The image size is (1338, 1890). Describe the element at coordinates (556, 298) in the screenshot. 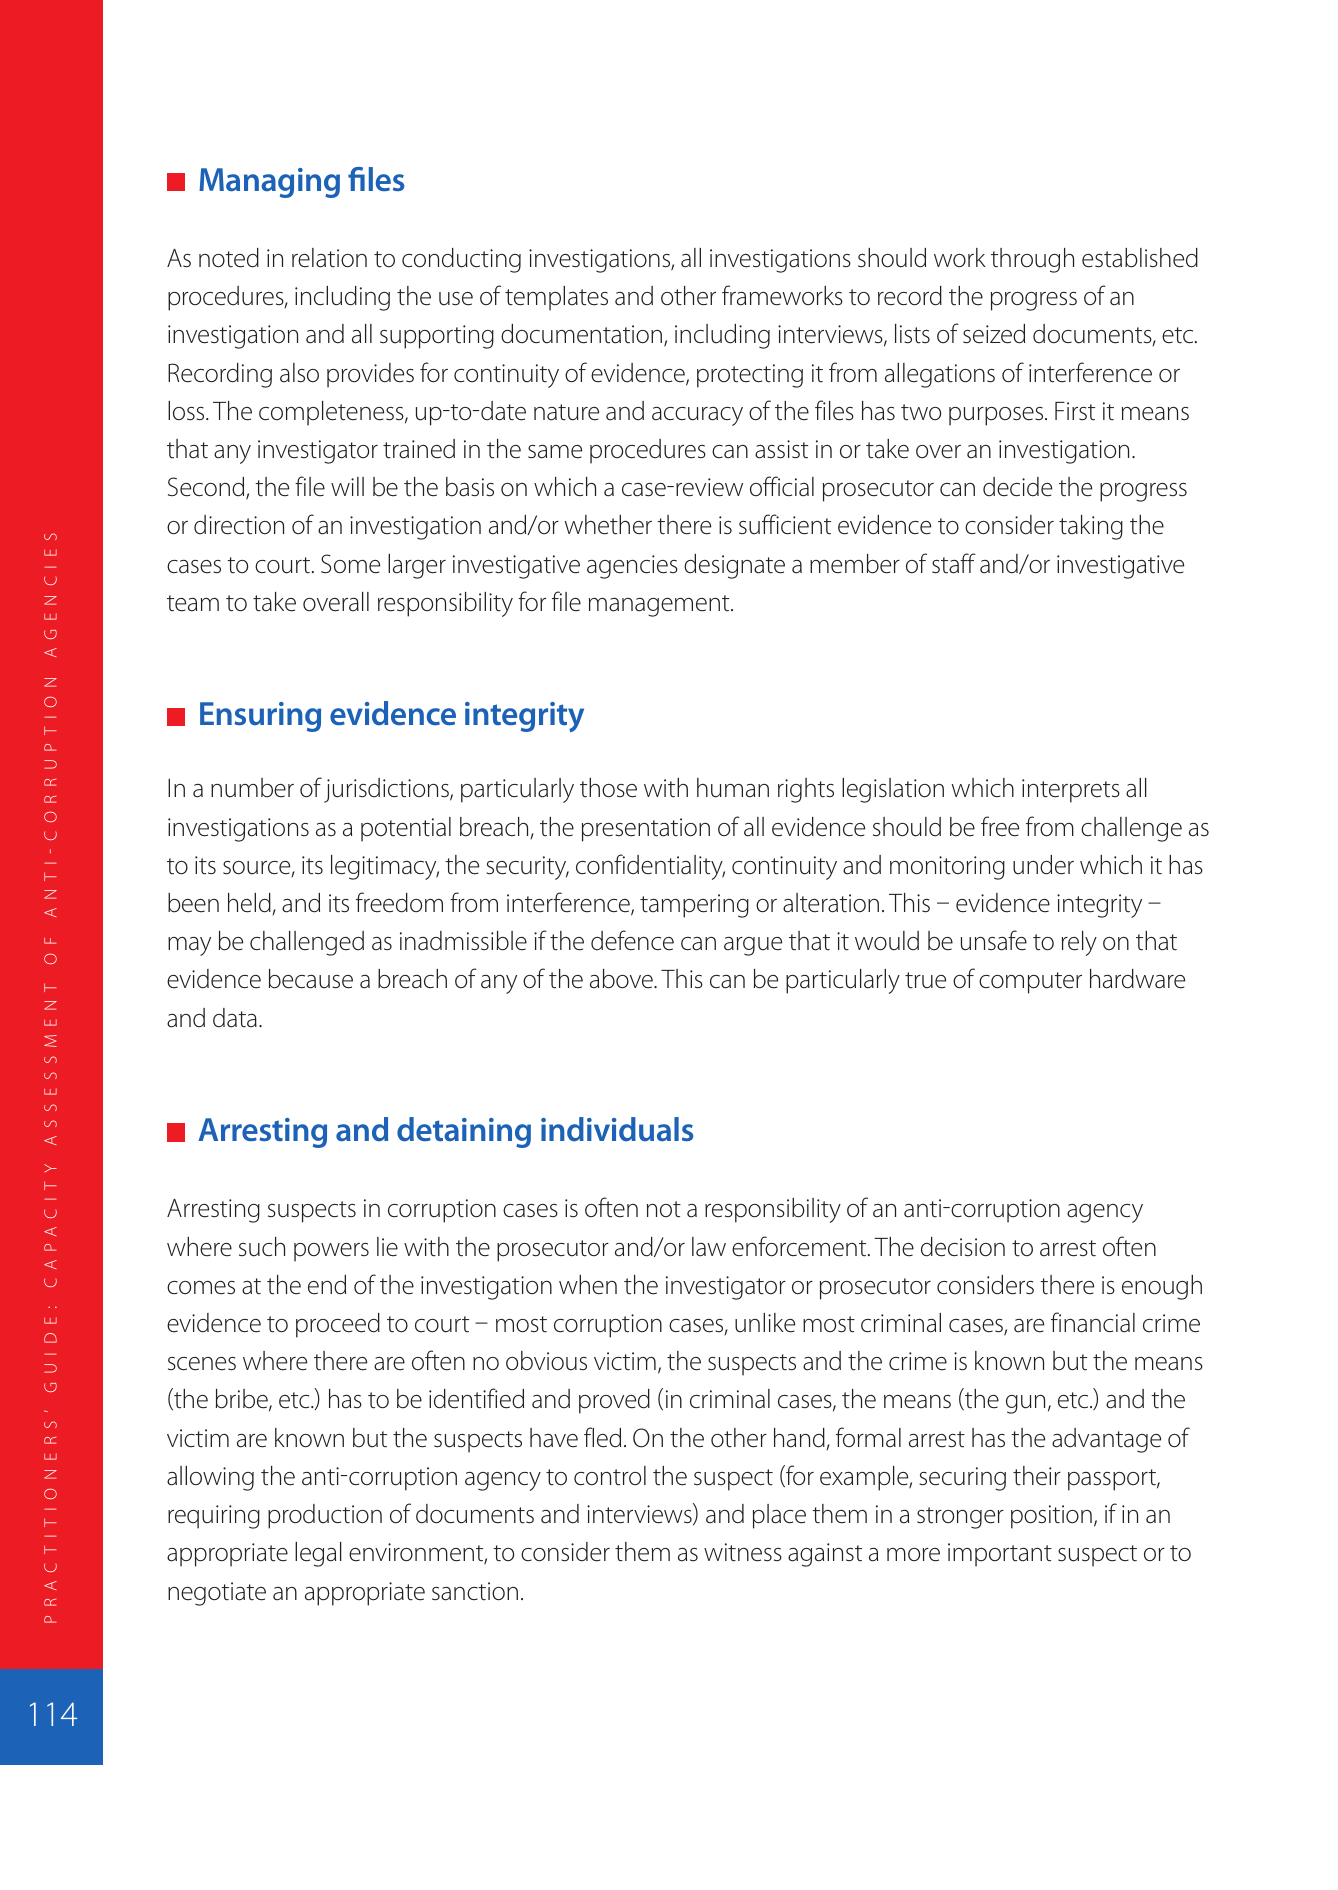

I see `templates` at that location.
